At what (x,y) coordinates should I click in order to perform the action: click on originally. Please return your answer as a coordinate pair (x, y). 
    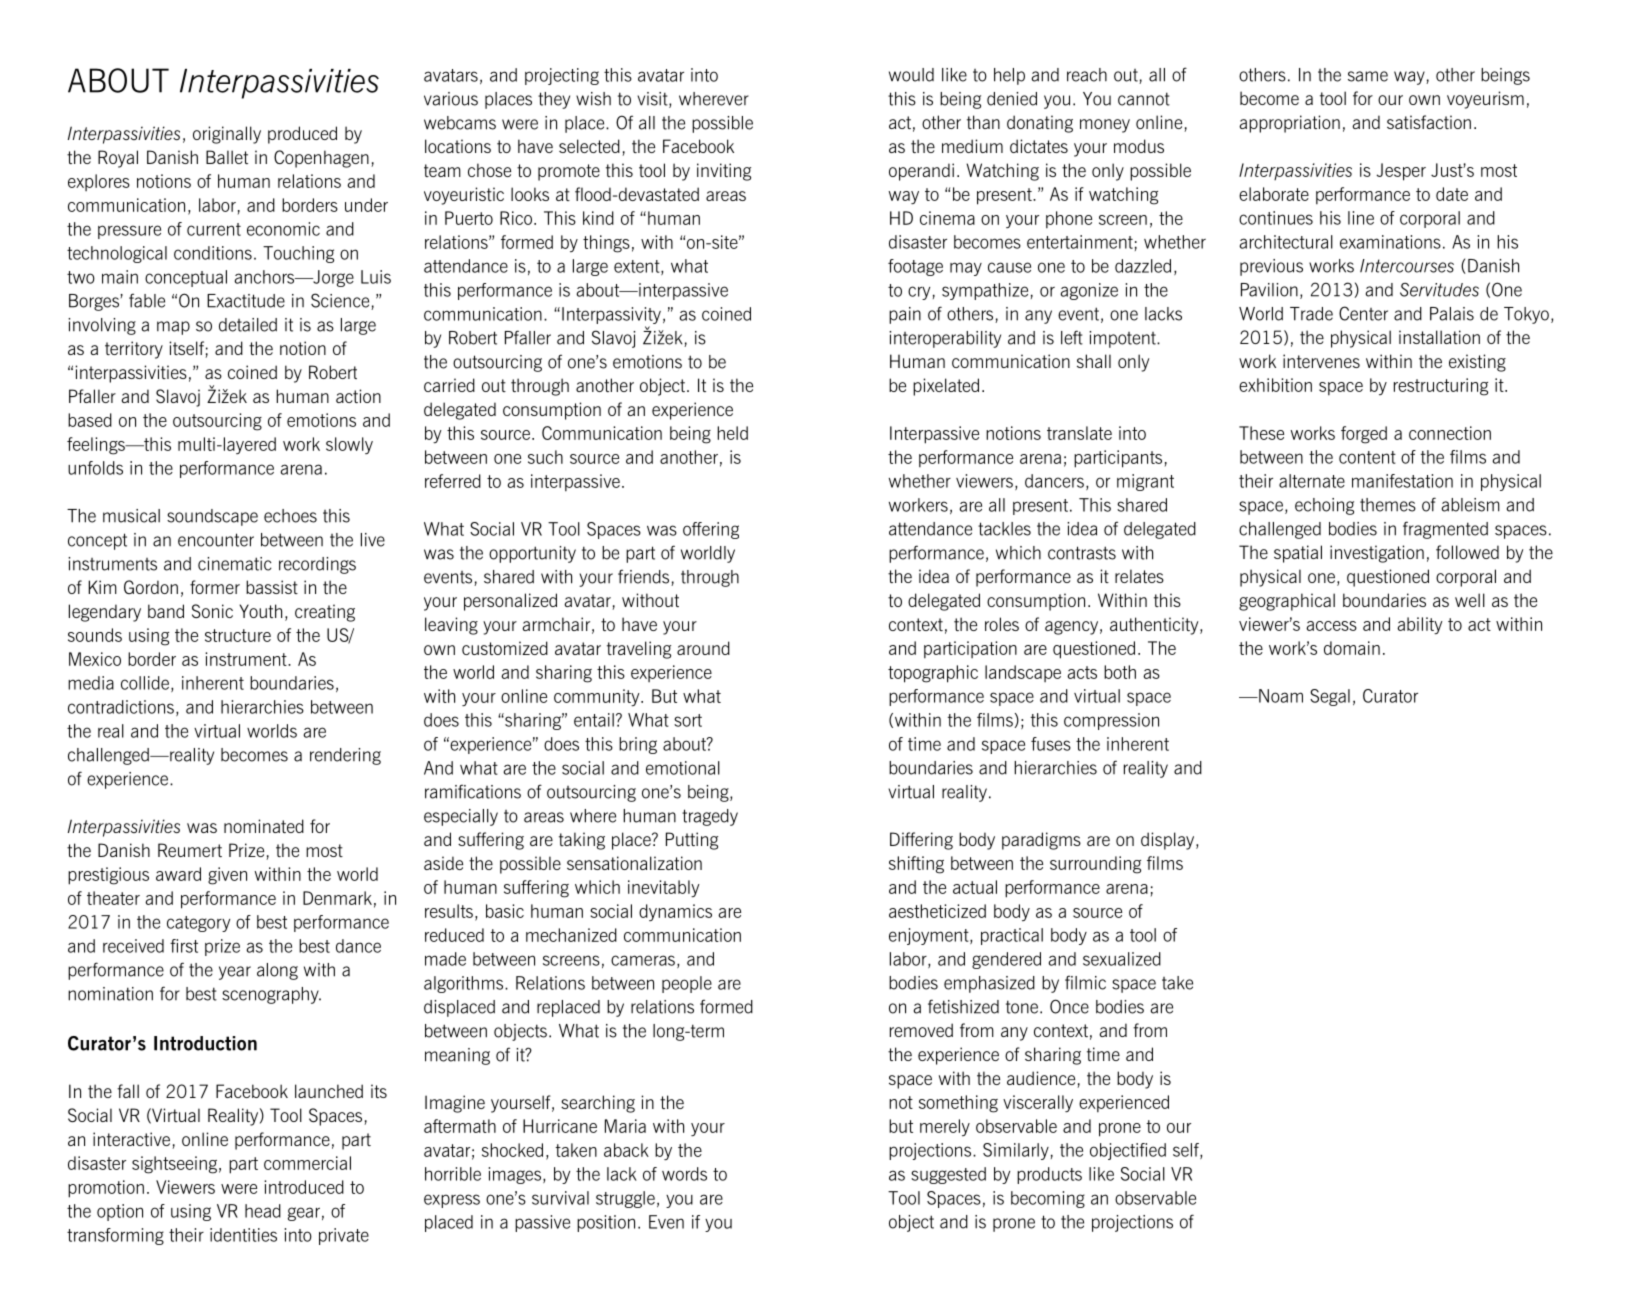
    Looking at the image, I should click on (227, 135).
